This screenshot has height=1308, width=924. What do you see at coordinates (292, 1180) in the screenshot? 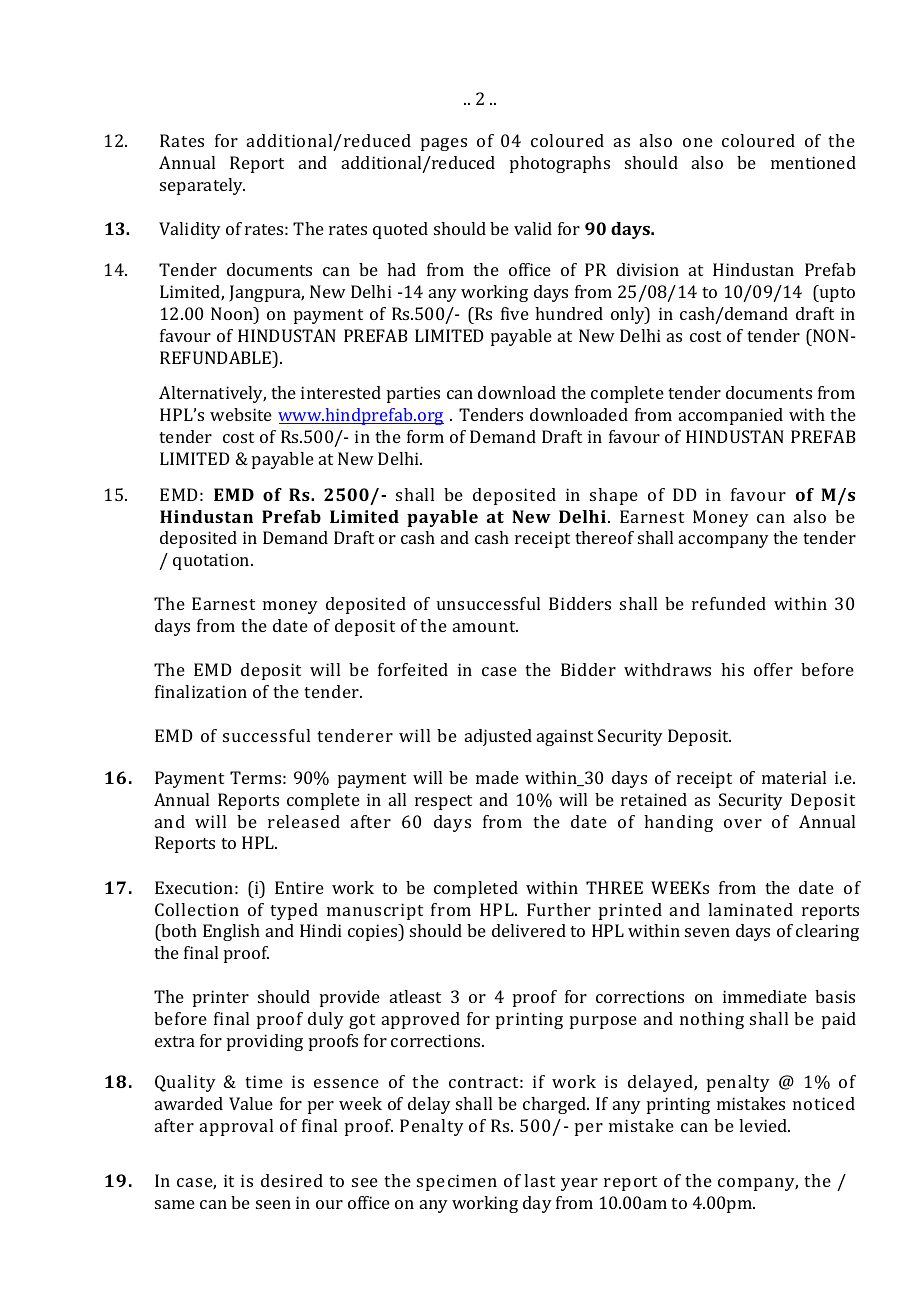
I see `desired` at bounding box center [292, 1180].
